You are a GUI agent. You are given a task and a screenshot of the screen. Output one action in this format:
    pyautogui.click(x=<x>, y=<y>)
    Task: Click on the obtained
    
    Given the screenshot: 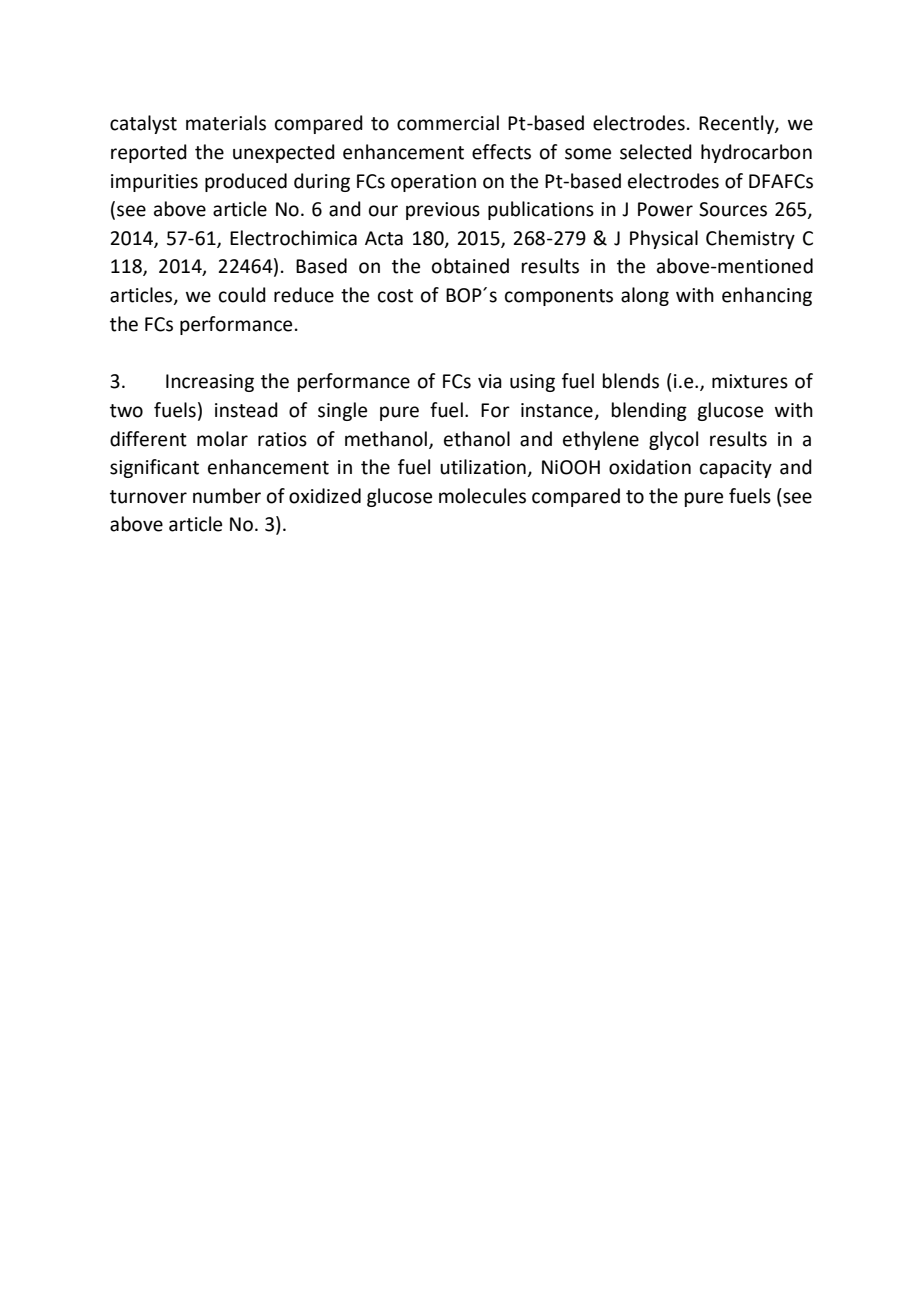 What is the action you would take?
    pyautogui.click(x=470, y=266)
